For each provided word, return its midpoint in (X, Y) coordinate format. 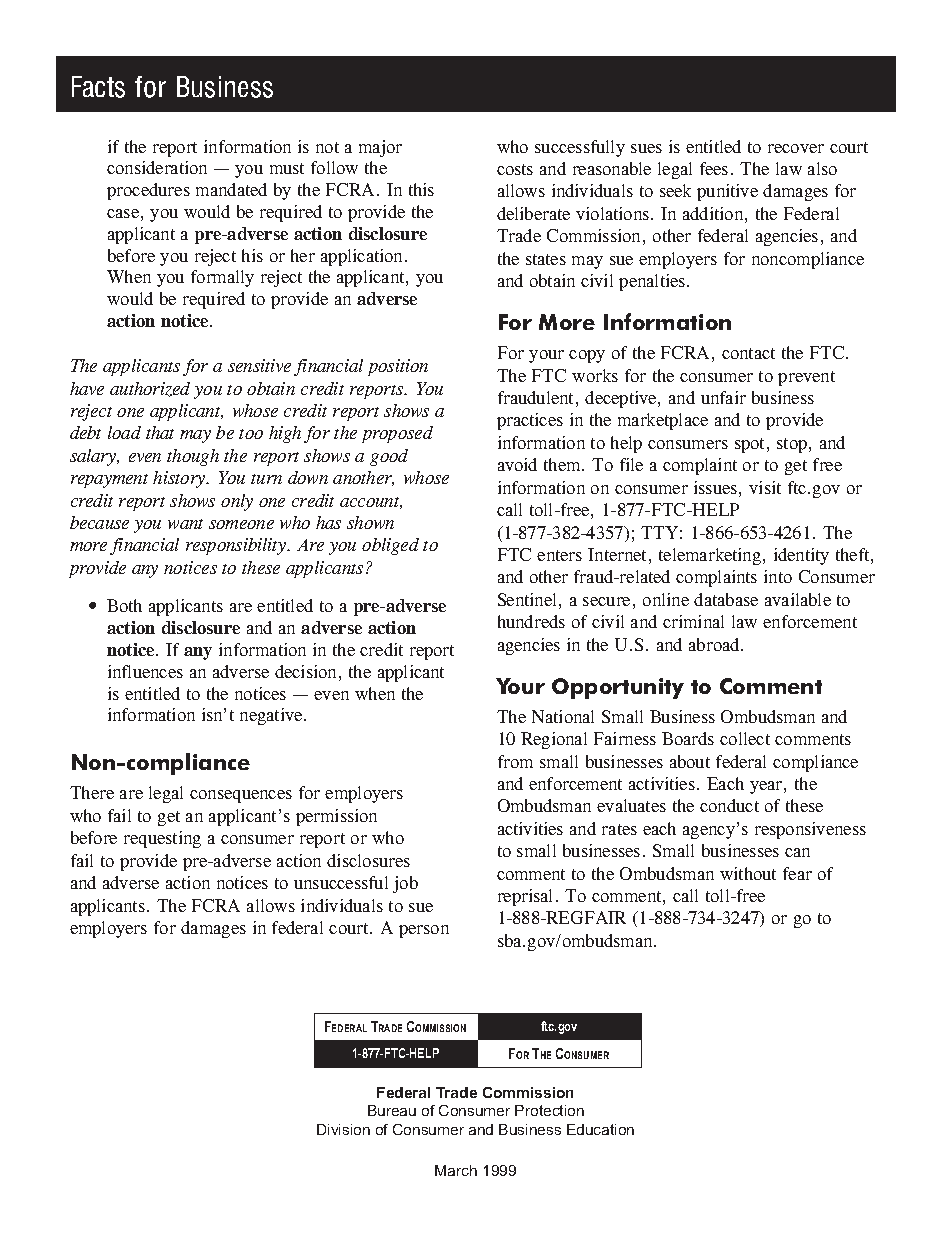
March (456, 1170)
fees (714, 168)
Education (600, 1129)
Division (343, 1129)
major (380, 148)
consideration (157, 167)
